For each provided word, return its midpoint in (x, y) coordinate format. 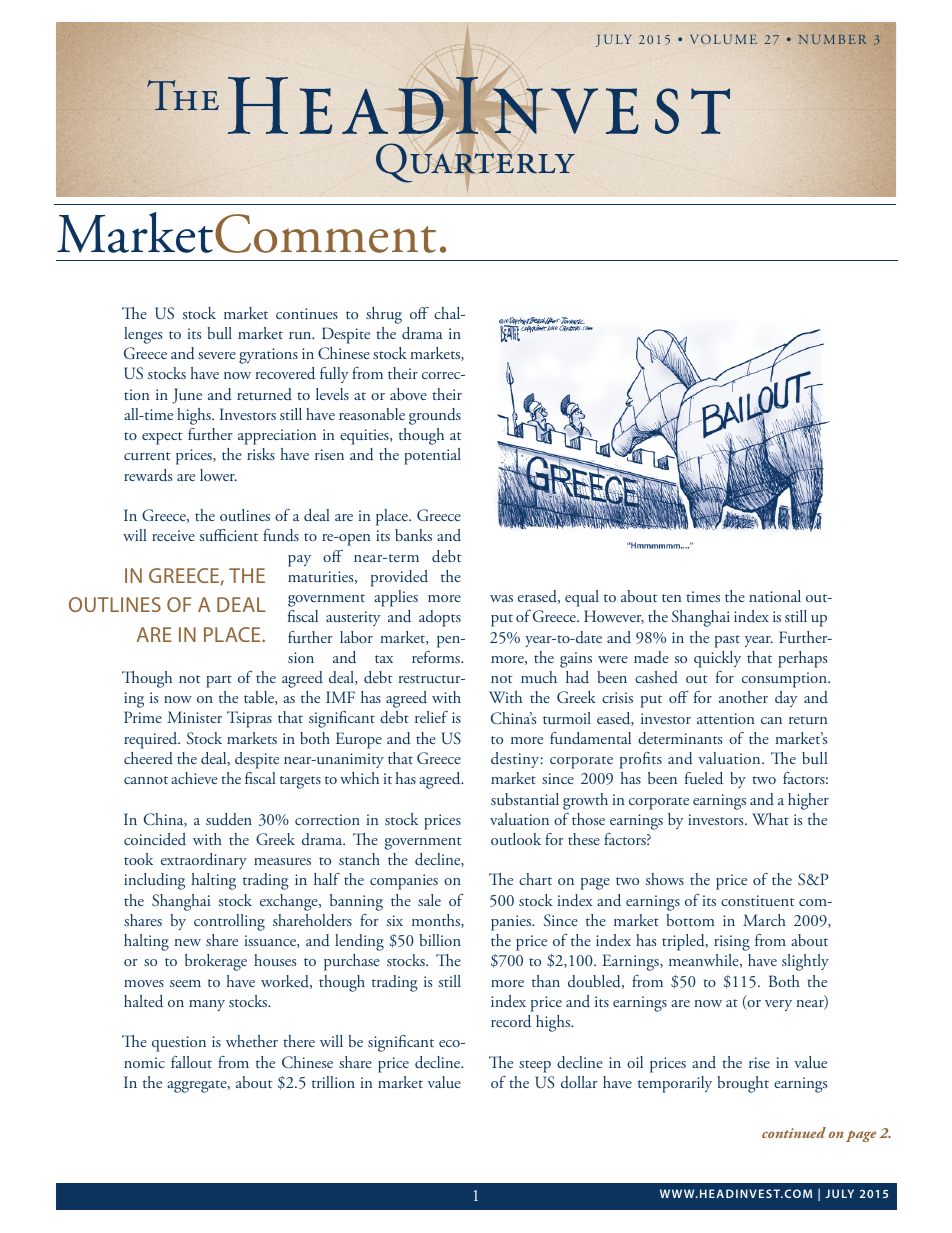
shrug (384, 315)
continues (307, 313)
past (727, 641)
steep (535, 1066)
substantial (525, 799)
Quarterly (475, 163)
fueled (704, 778)
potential (432, 456)
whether (252, 1041)
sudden (229, 819)
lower (218, 475)
